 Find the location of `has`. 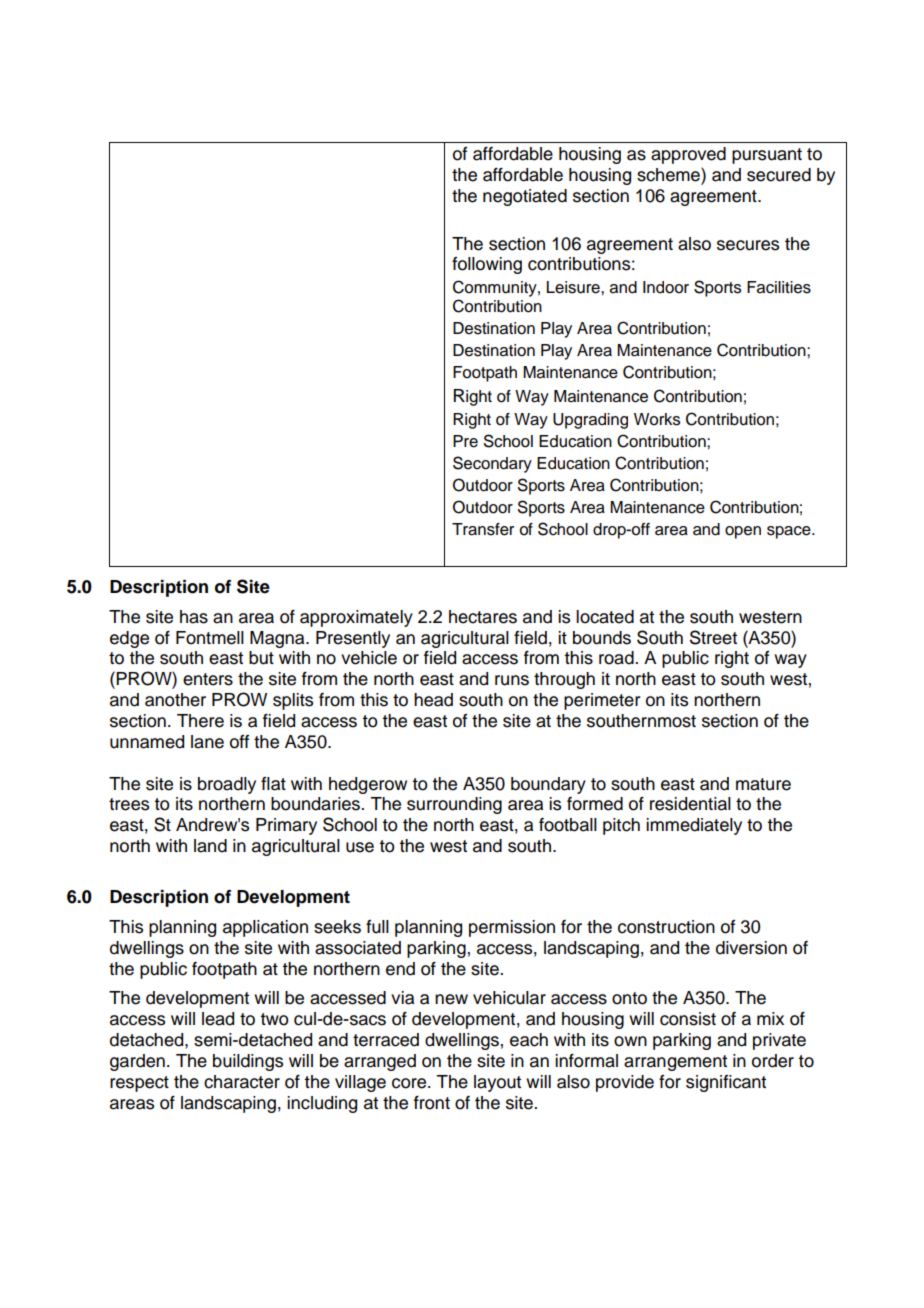

has is located at coordinates (194, 617).
